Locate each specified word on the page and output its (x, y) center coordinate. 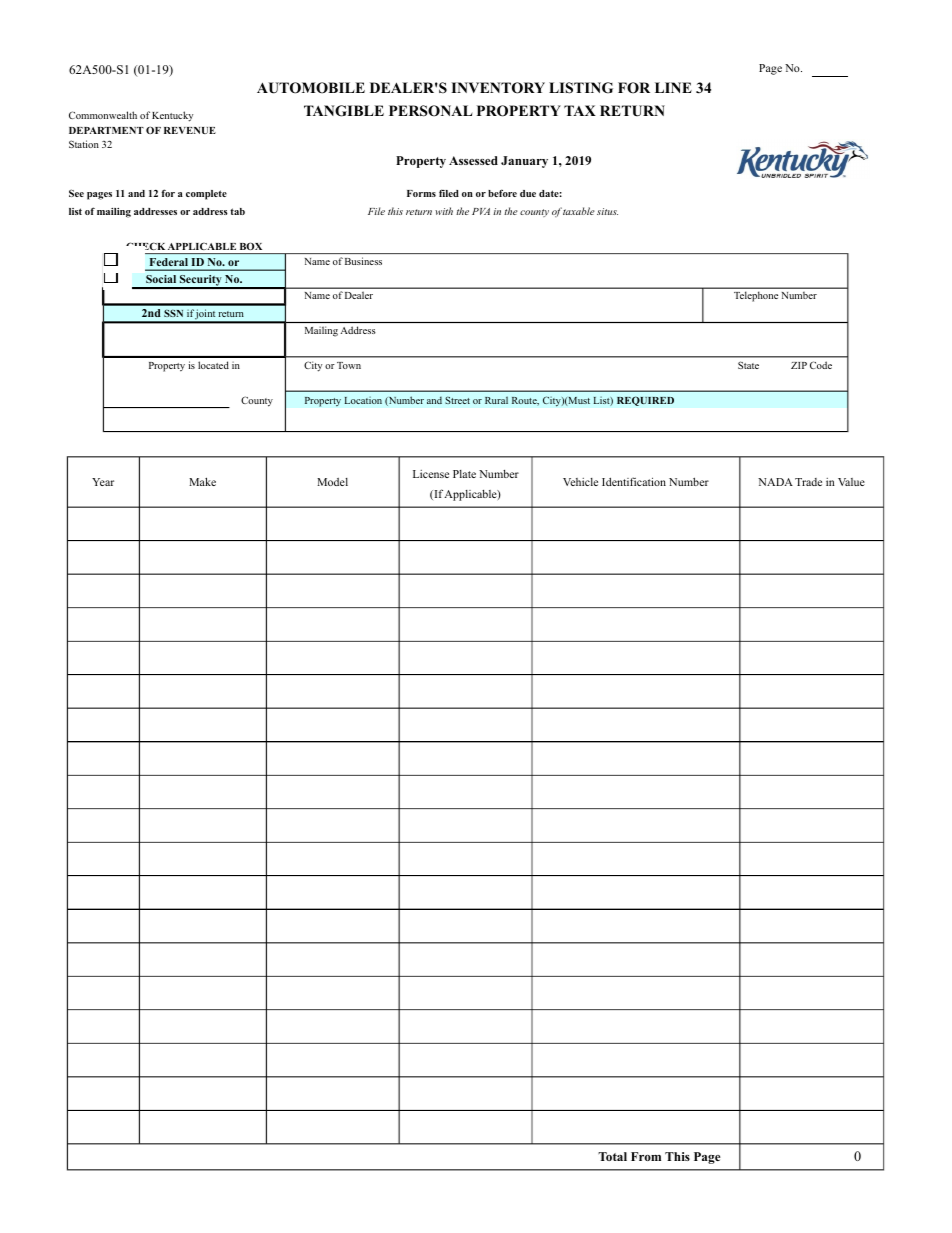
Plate (464, 474)
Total (612, 1156)
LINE (673, 87)
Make (202, 481)
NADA (775, 482)
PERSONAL (431, 111)
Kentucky (172, 116)
